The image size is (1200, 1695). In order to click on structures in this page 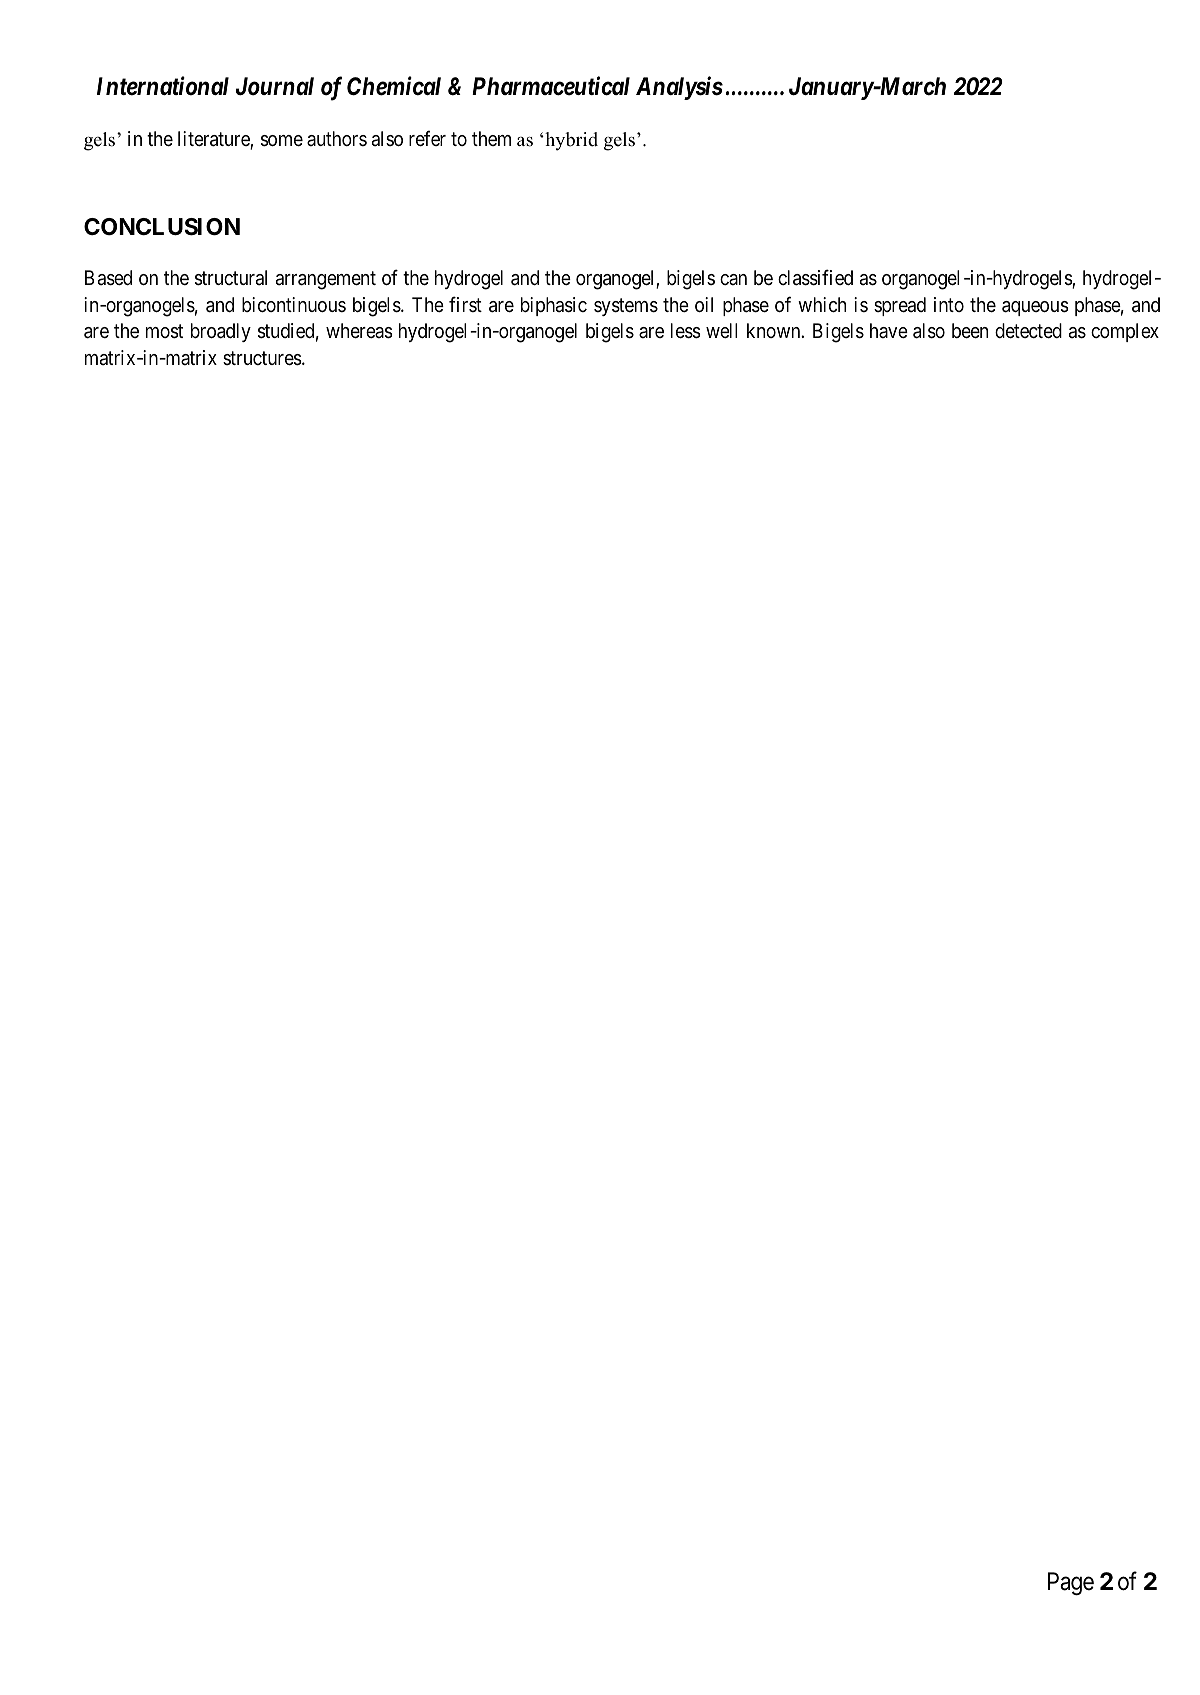, I will do `click(262, 358)`.
